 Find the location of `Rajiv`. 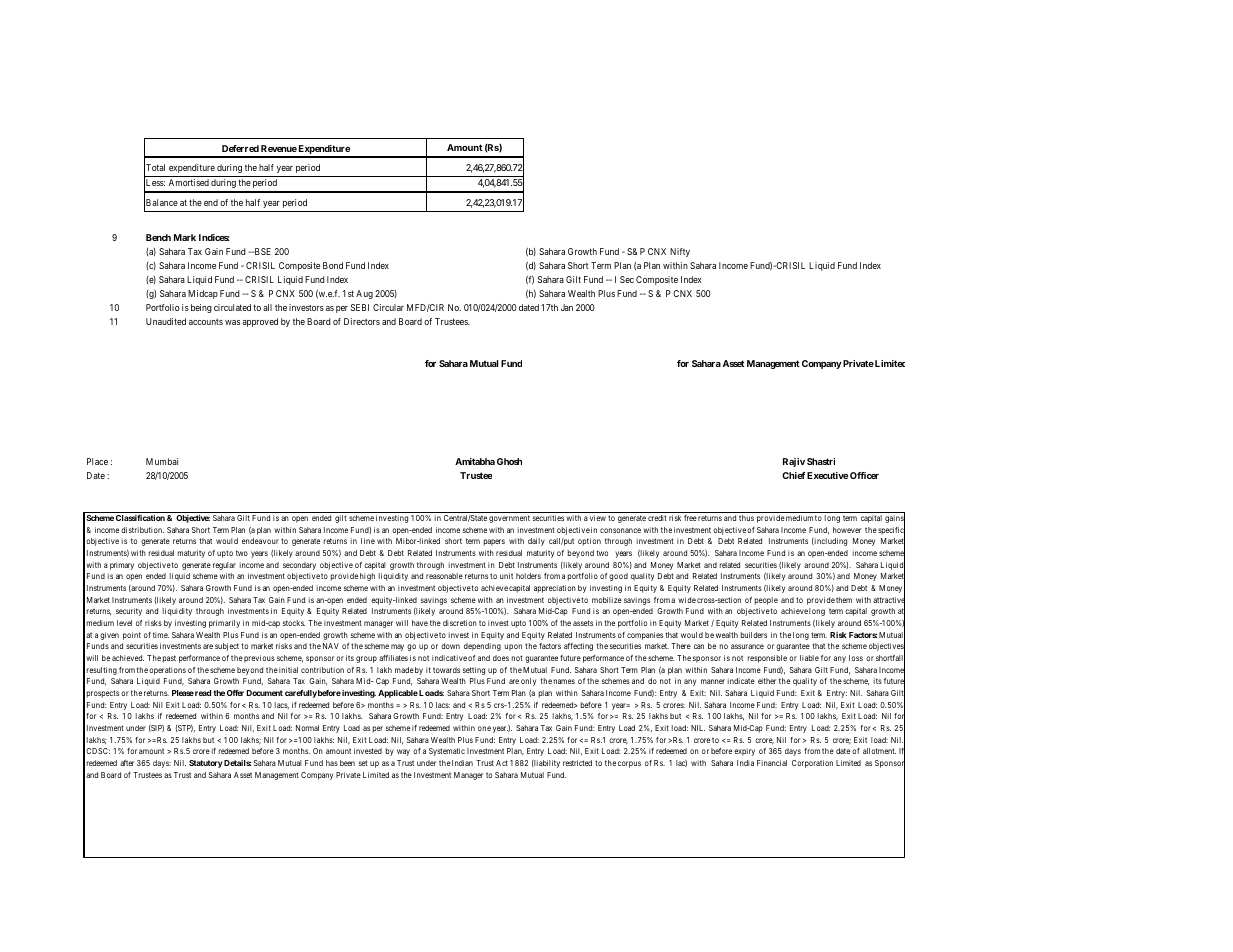

Rajiv is located at coordinates (794, 462).
